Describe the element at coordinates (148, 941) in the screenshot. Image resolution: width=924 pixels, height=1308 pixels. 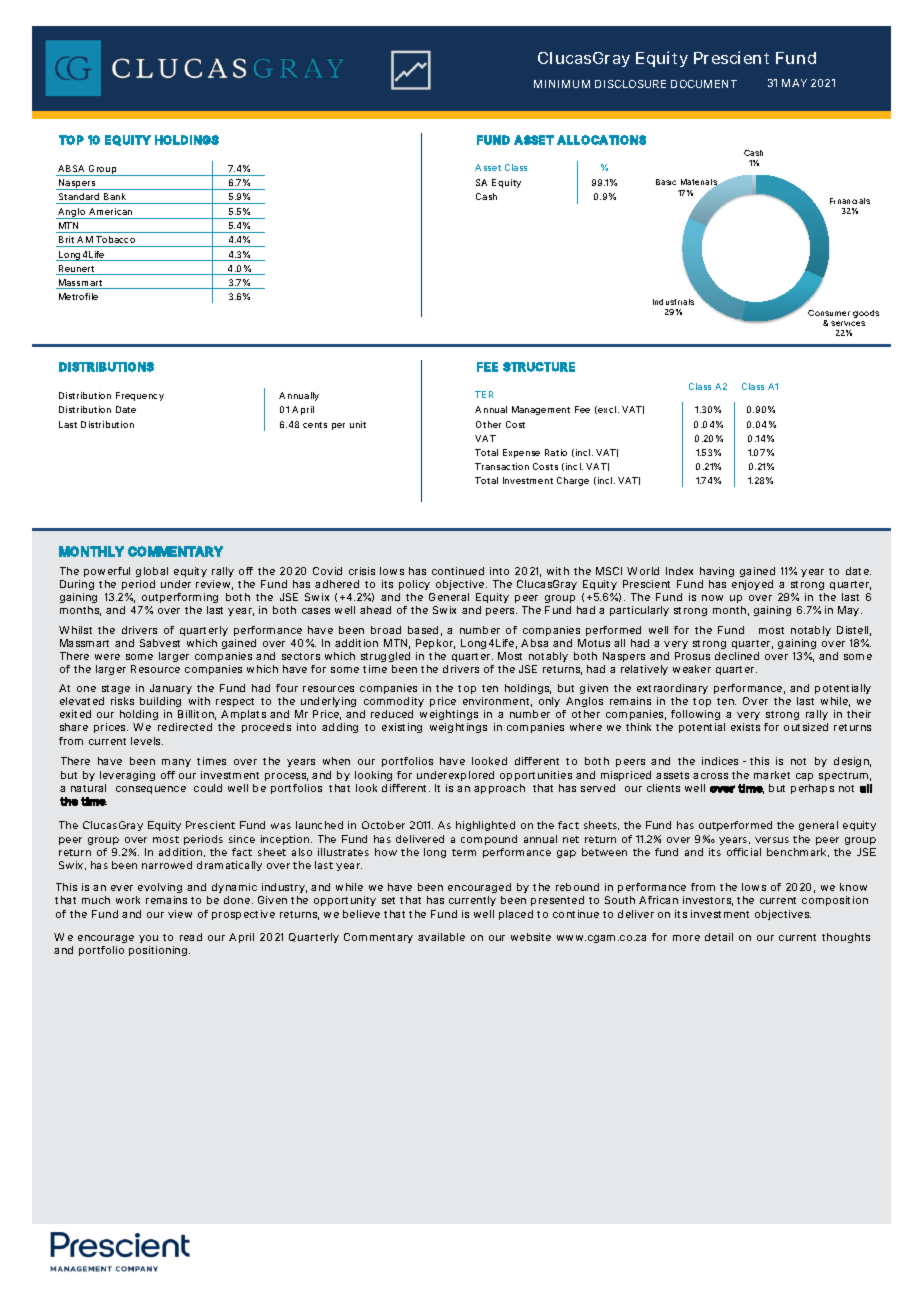
I see `you` at that location.
